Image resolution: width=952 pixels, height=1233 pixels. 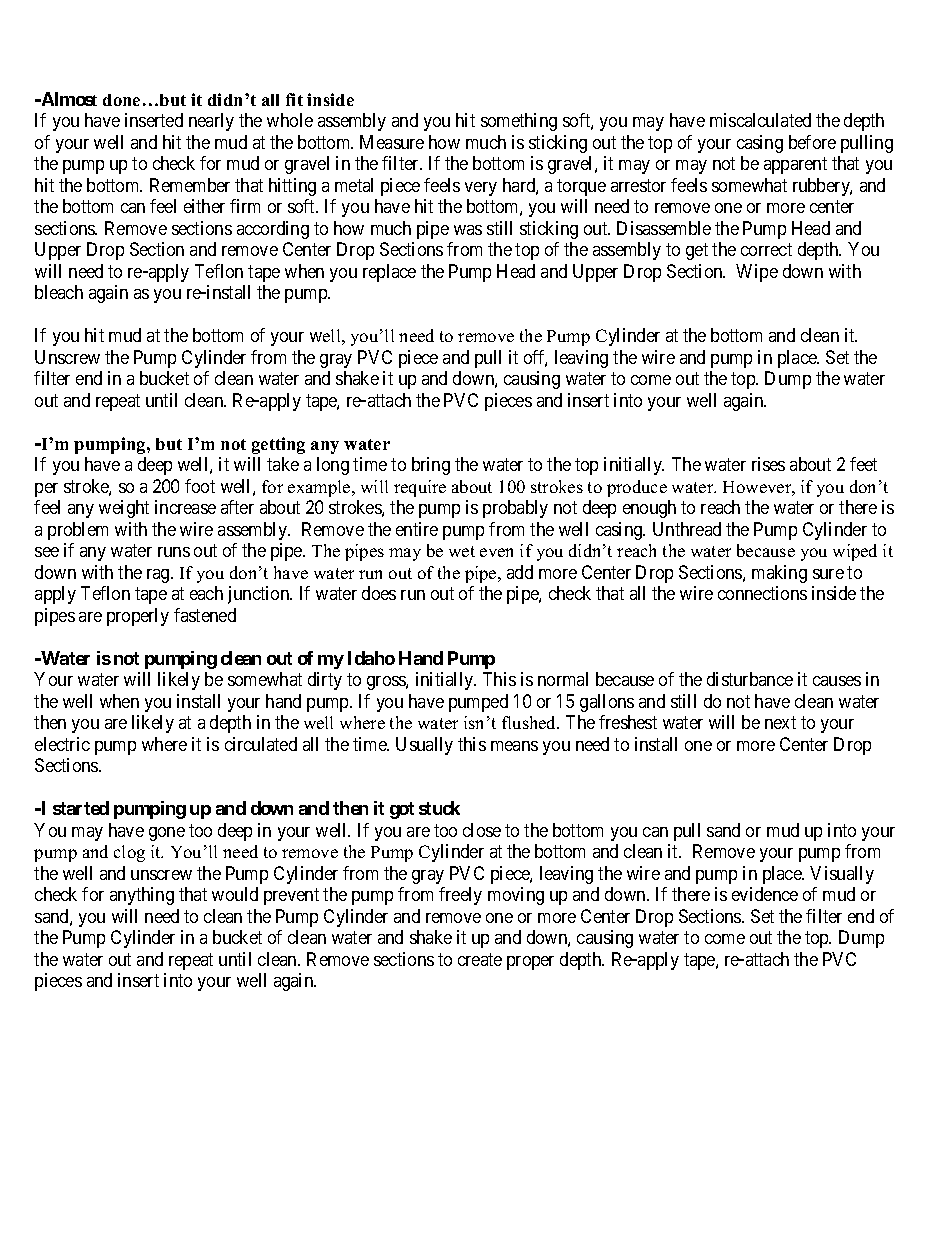 I want to click on something, so click(x=519, y=122).
